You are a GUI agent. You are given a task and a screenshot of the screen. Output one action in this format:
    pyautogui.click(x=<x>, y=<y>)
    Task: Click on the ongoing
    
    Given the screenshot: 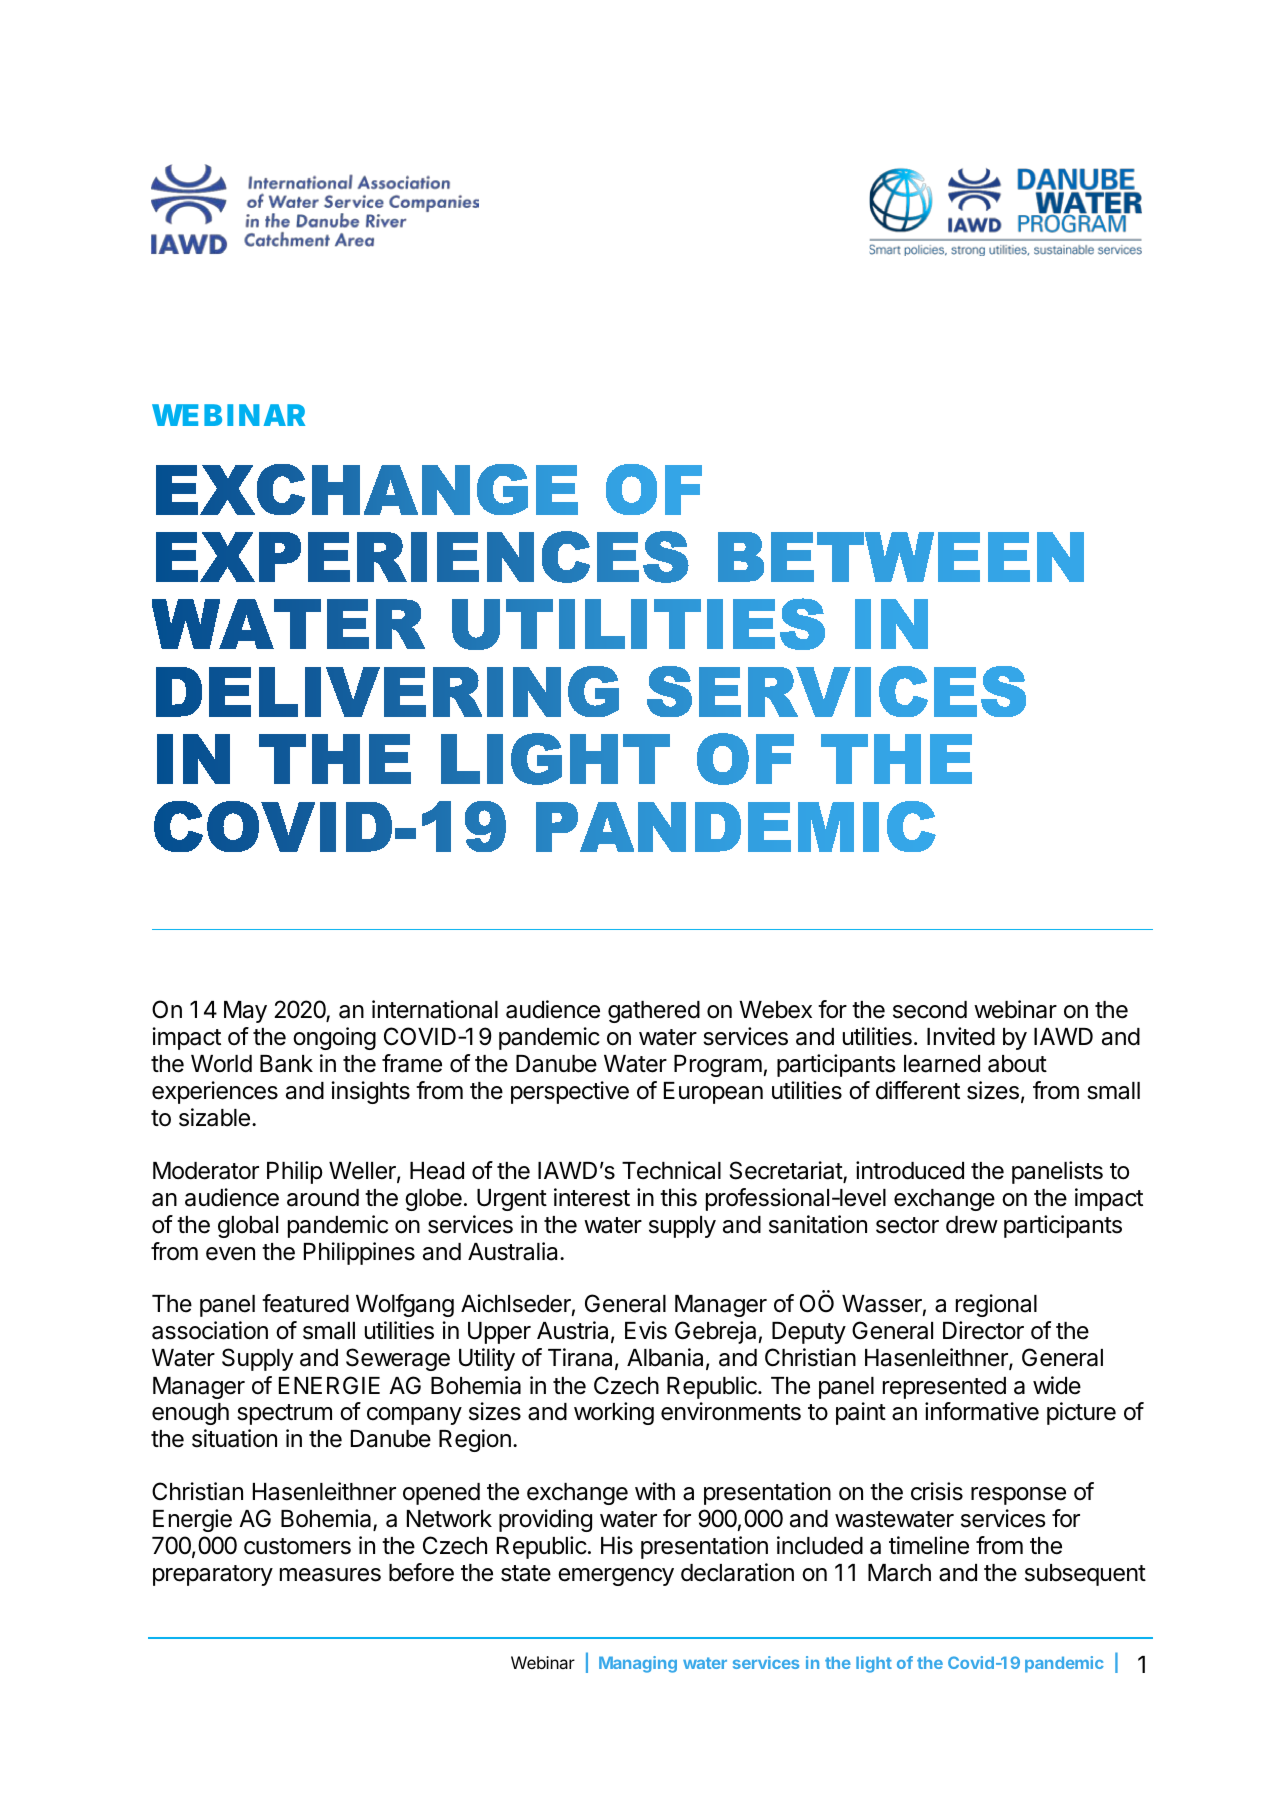 What is the action you would take?
    pyautogui.click(x=334, y=1038)
